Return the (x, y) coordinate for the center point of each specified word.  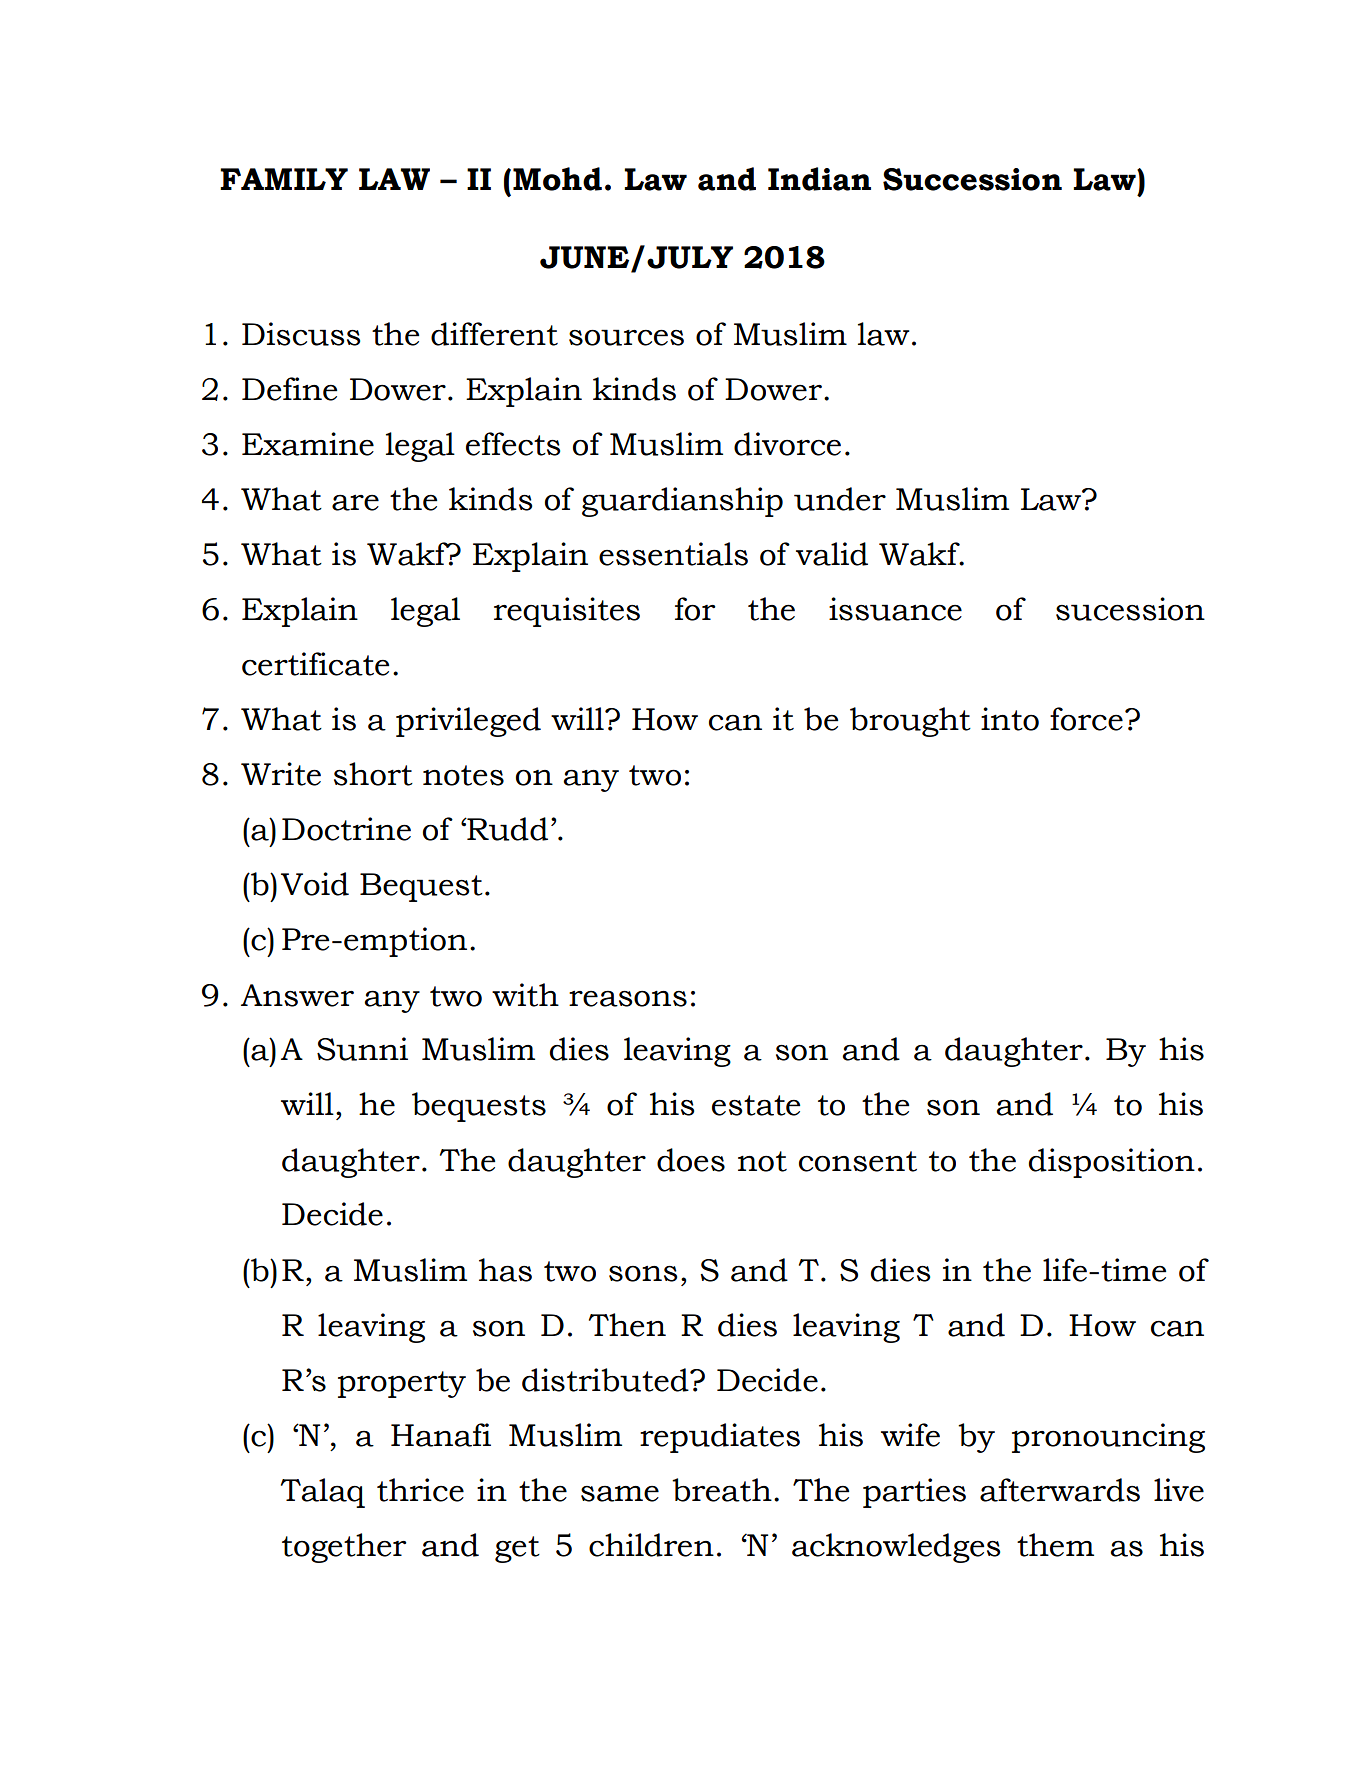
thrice (420, 1490)
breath (722, 1490)
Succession (972, 179)
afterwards (1060, 1490)
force (1086, 719)
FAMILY (284, 179)
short (373, 774)
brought (910, 722)
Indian (819, 179)
